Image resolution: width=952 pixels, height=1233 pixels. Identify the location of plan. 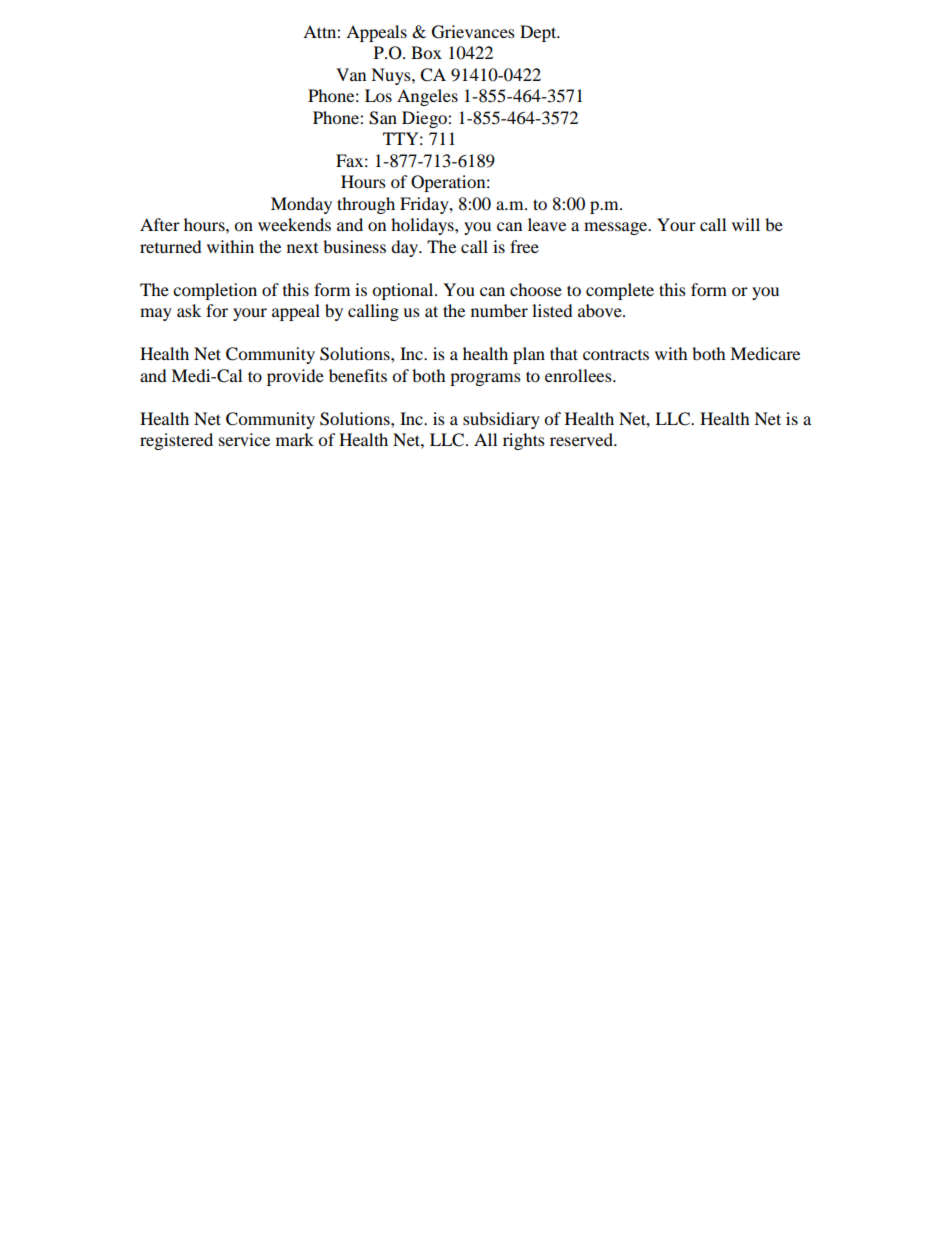
(529, 355).
